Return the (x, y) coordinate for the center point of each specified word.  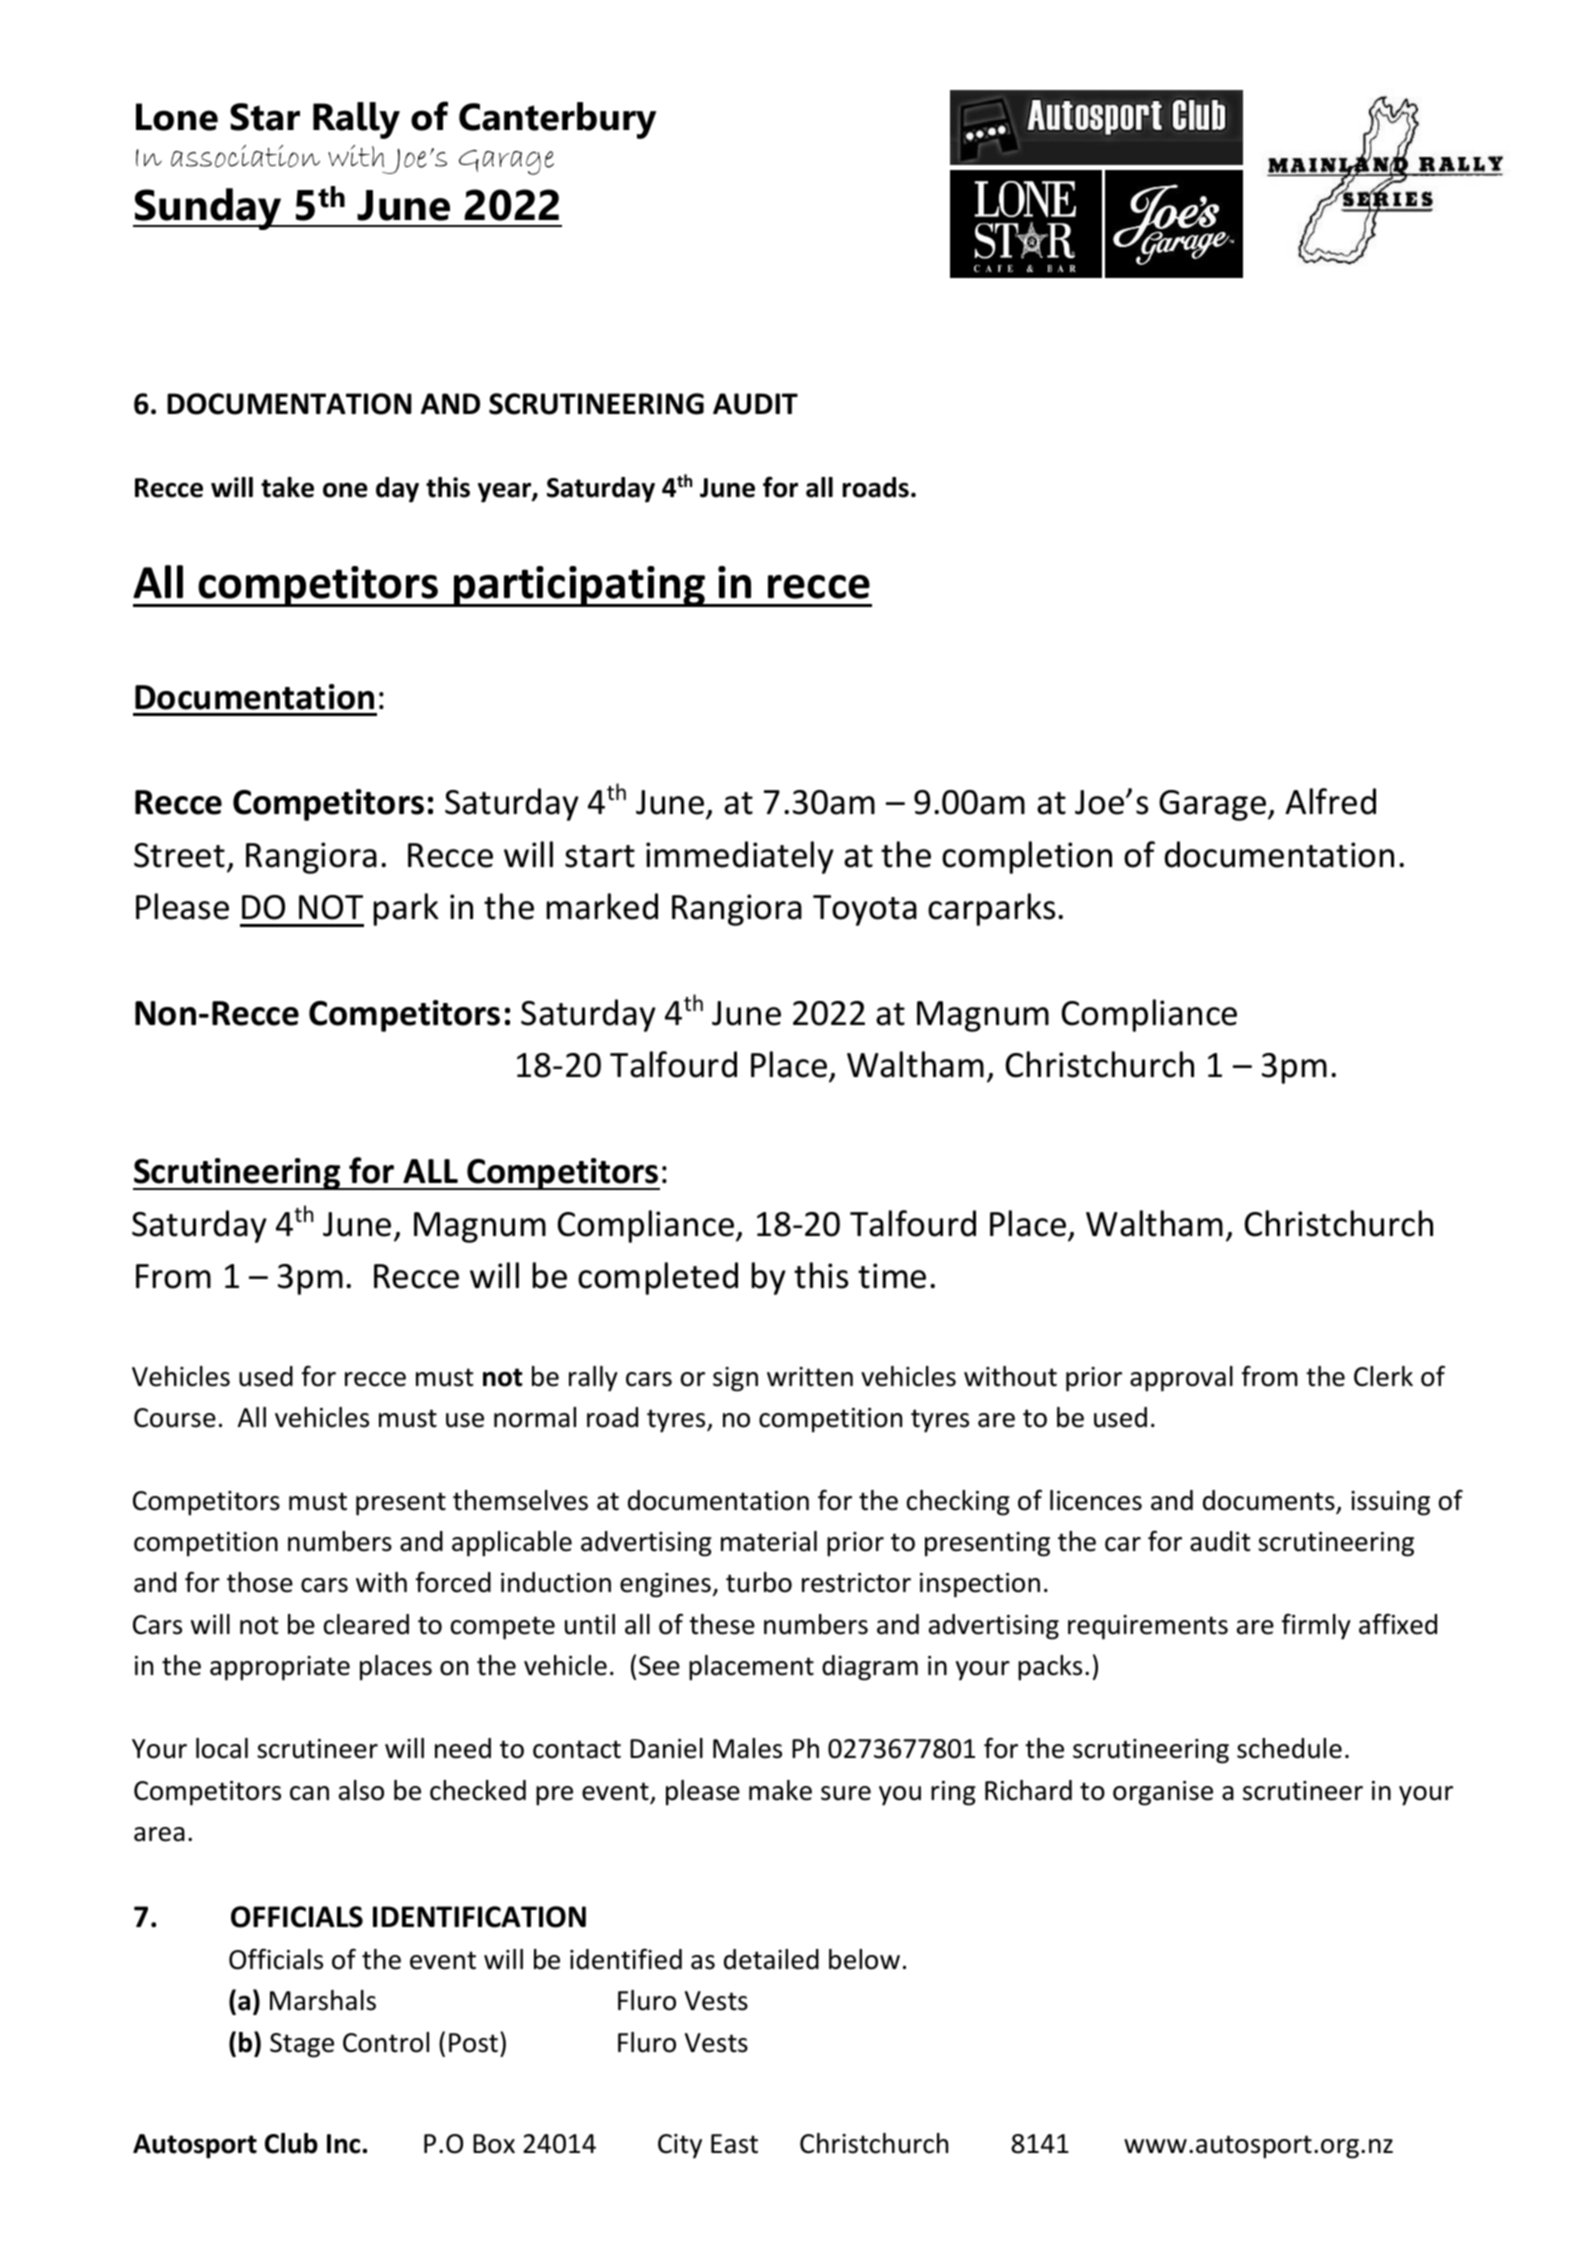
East (734, 2144)
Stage (302, 2045)
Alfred (1330, 801)
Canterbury (557, 120)
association (245, 156)
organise (1163, 1793)
